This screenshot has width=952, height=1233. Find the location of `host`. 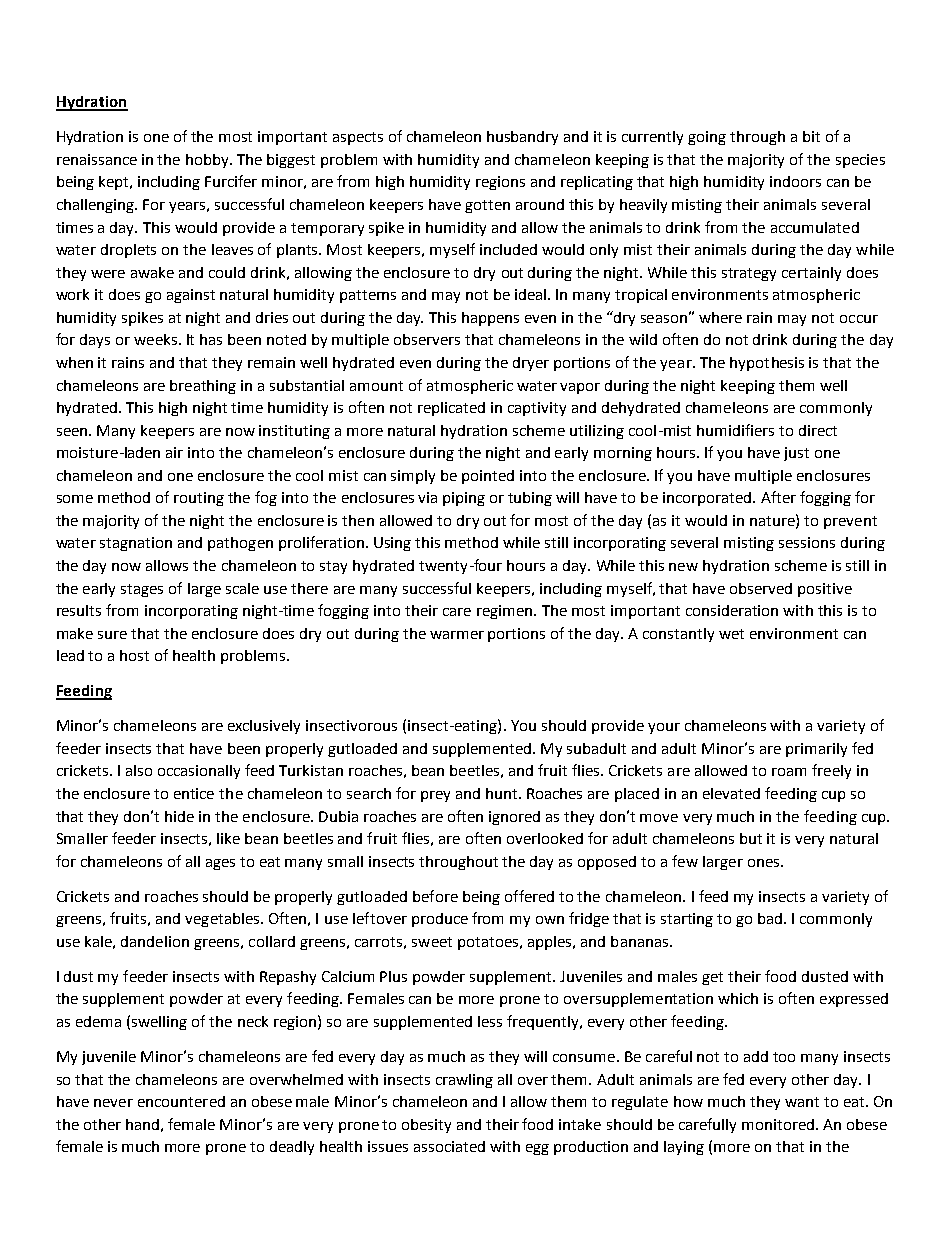

host is located at coordinates (134, 655).
